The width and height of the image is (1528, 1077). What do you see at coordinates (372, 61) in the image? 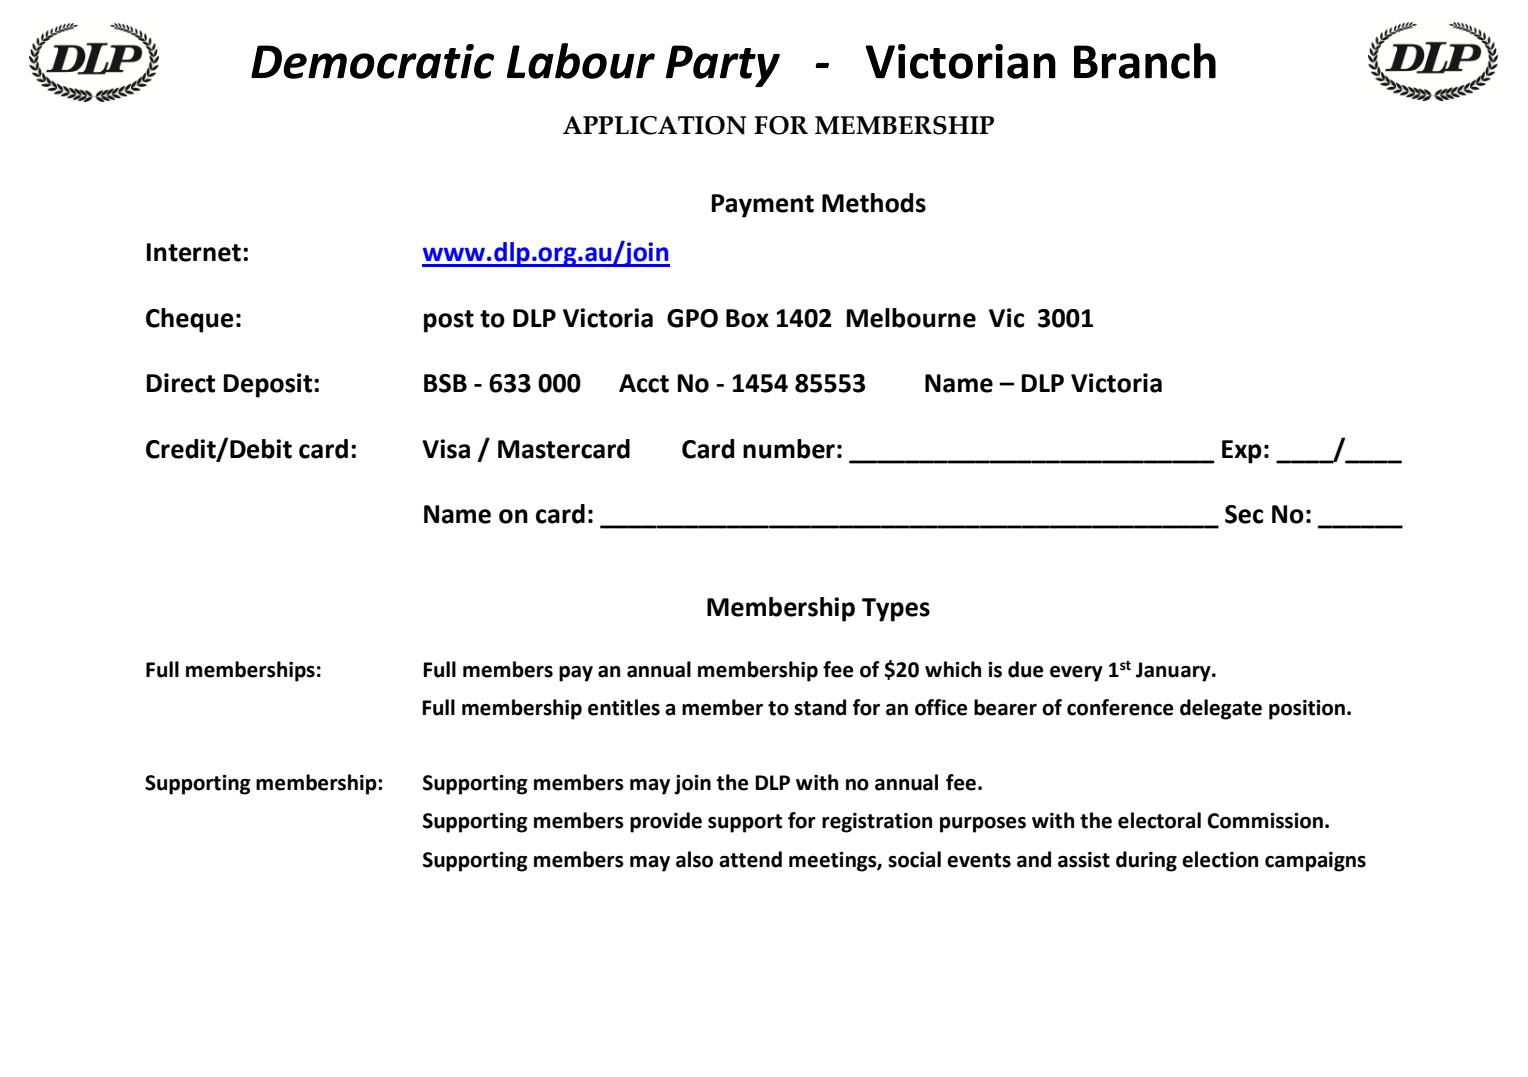
I see `Democratic` at bounding box center [372, 61].
